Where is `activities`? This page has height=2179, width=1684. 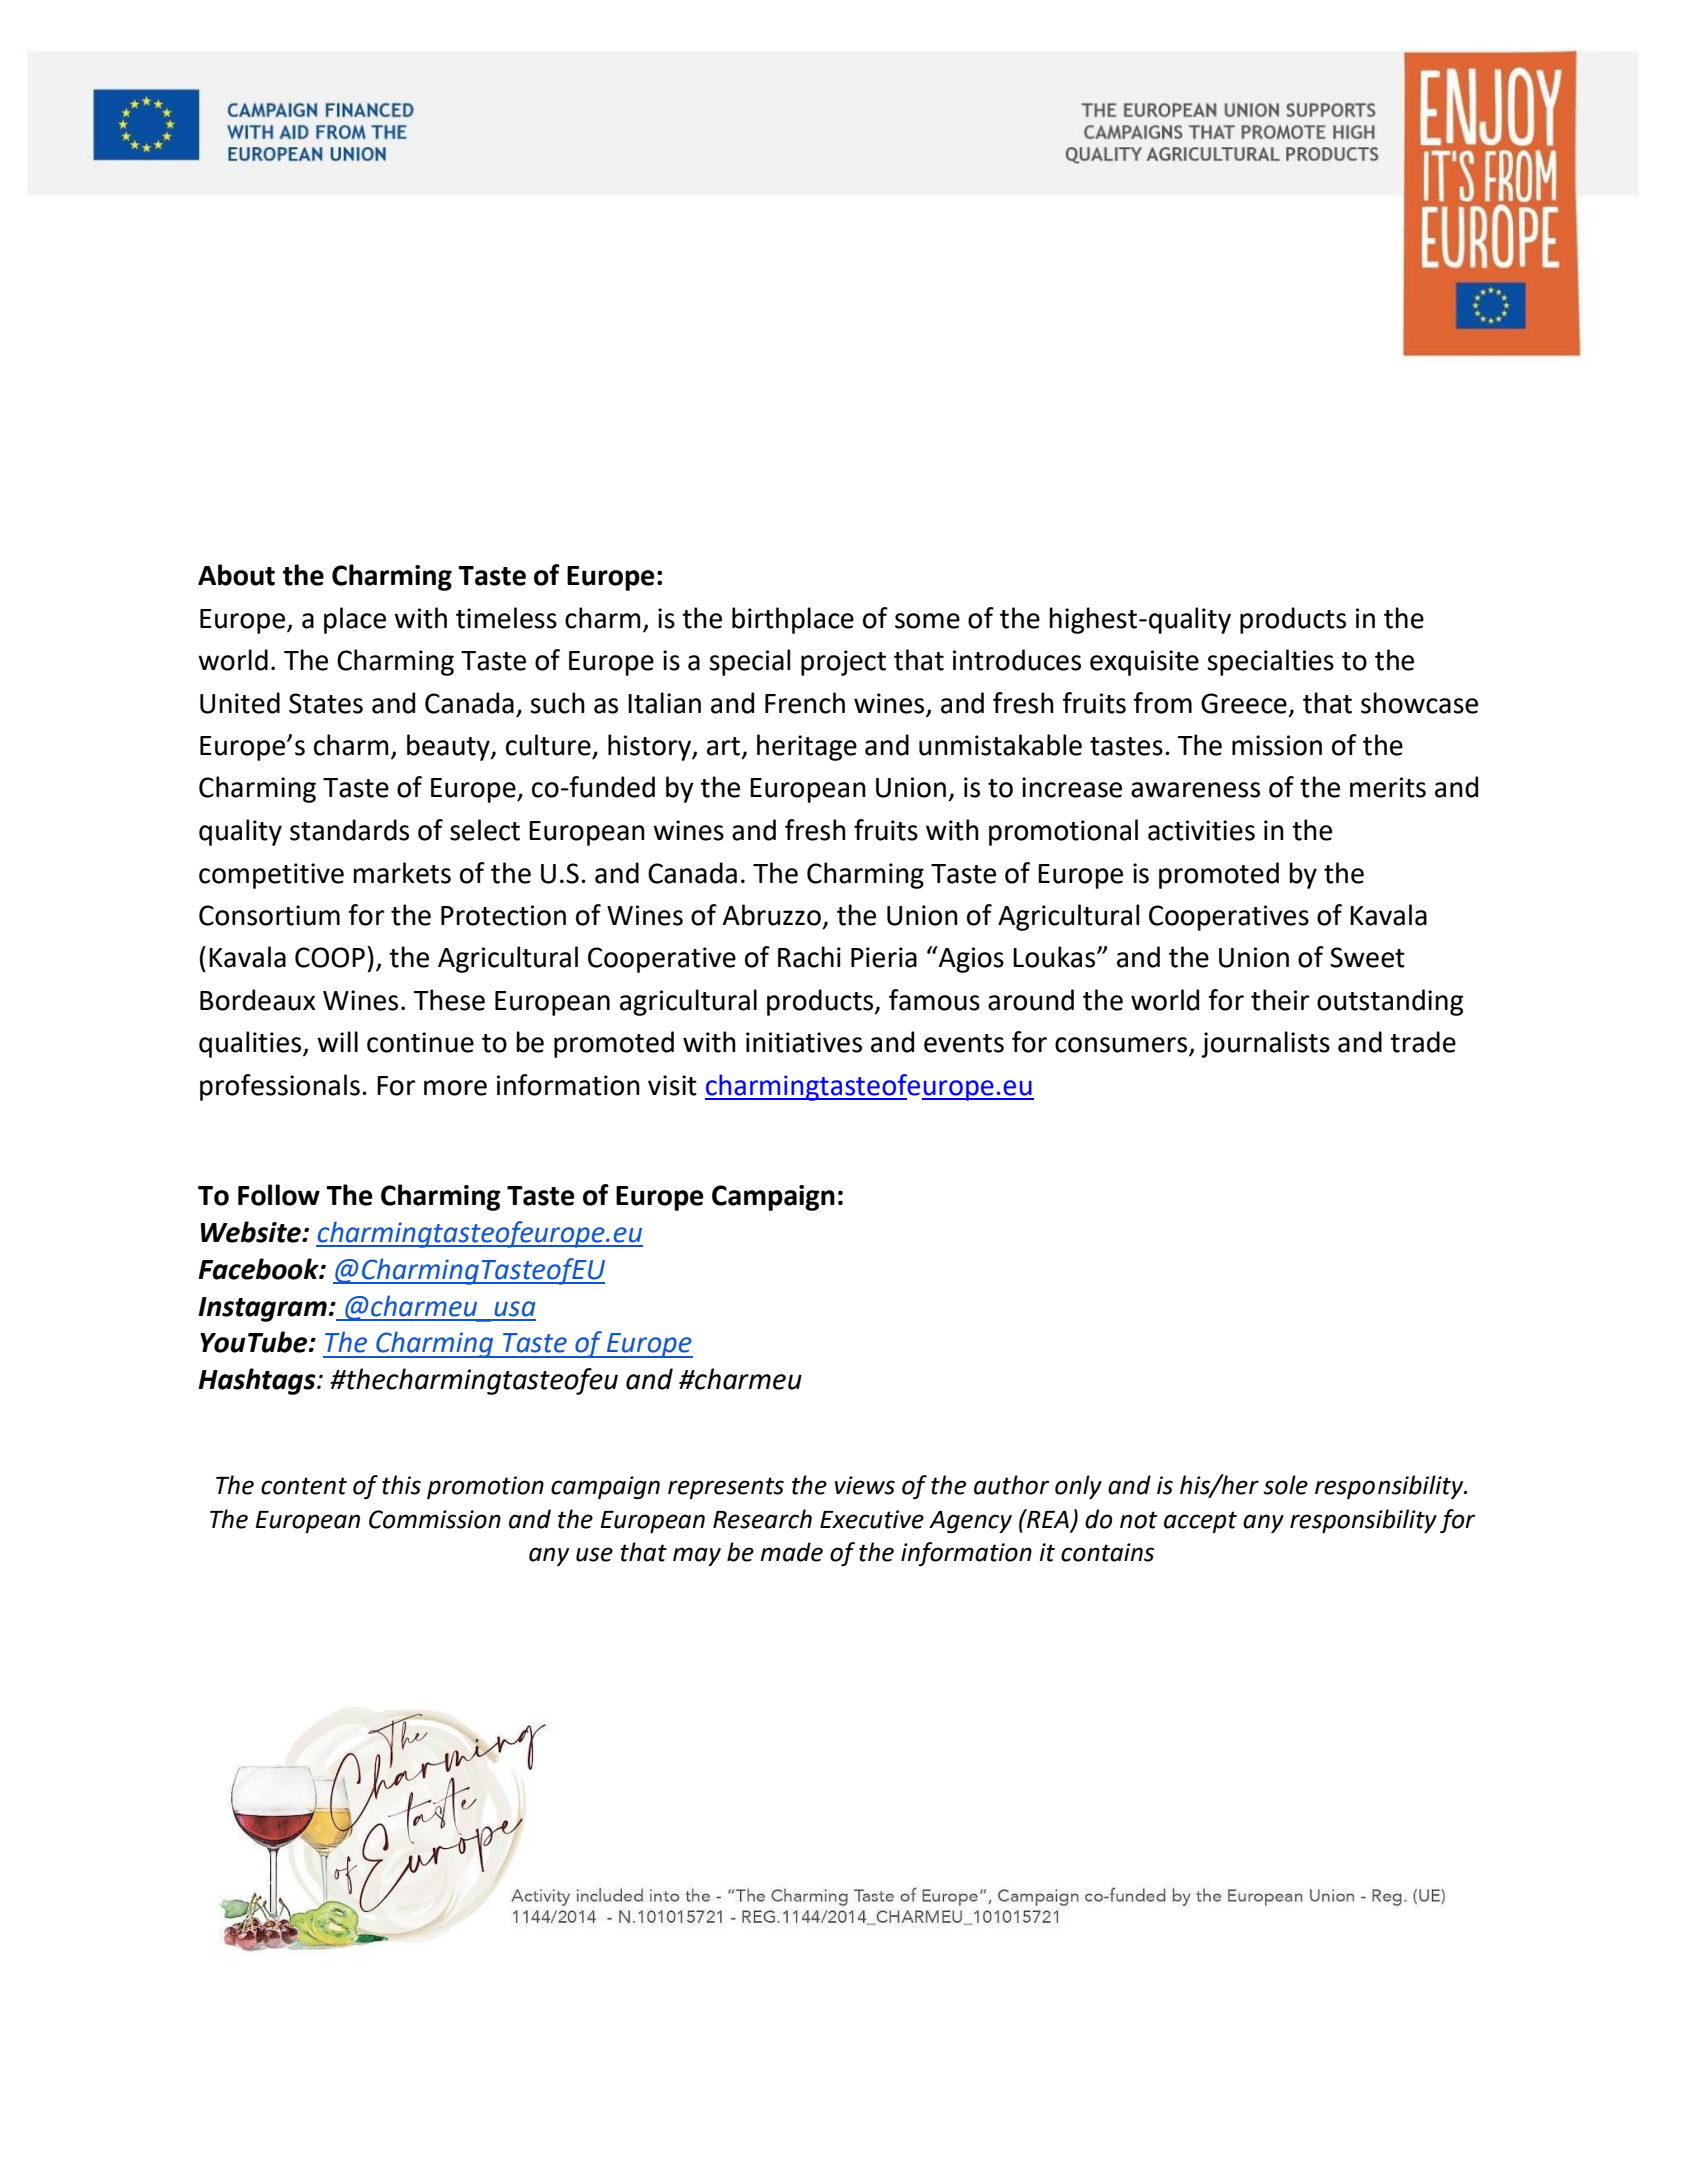
activities is located at coordinates (1201, 830).
